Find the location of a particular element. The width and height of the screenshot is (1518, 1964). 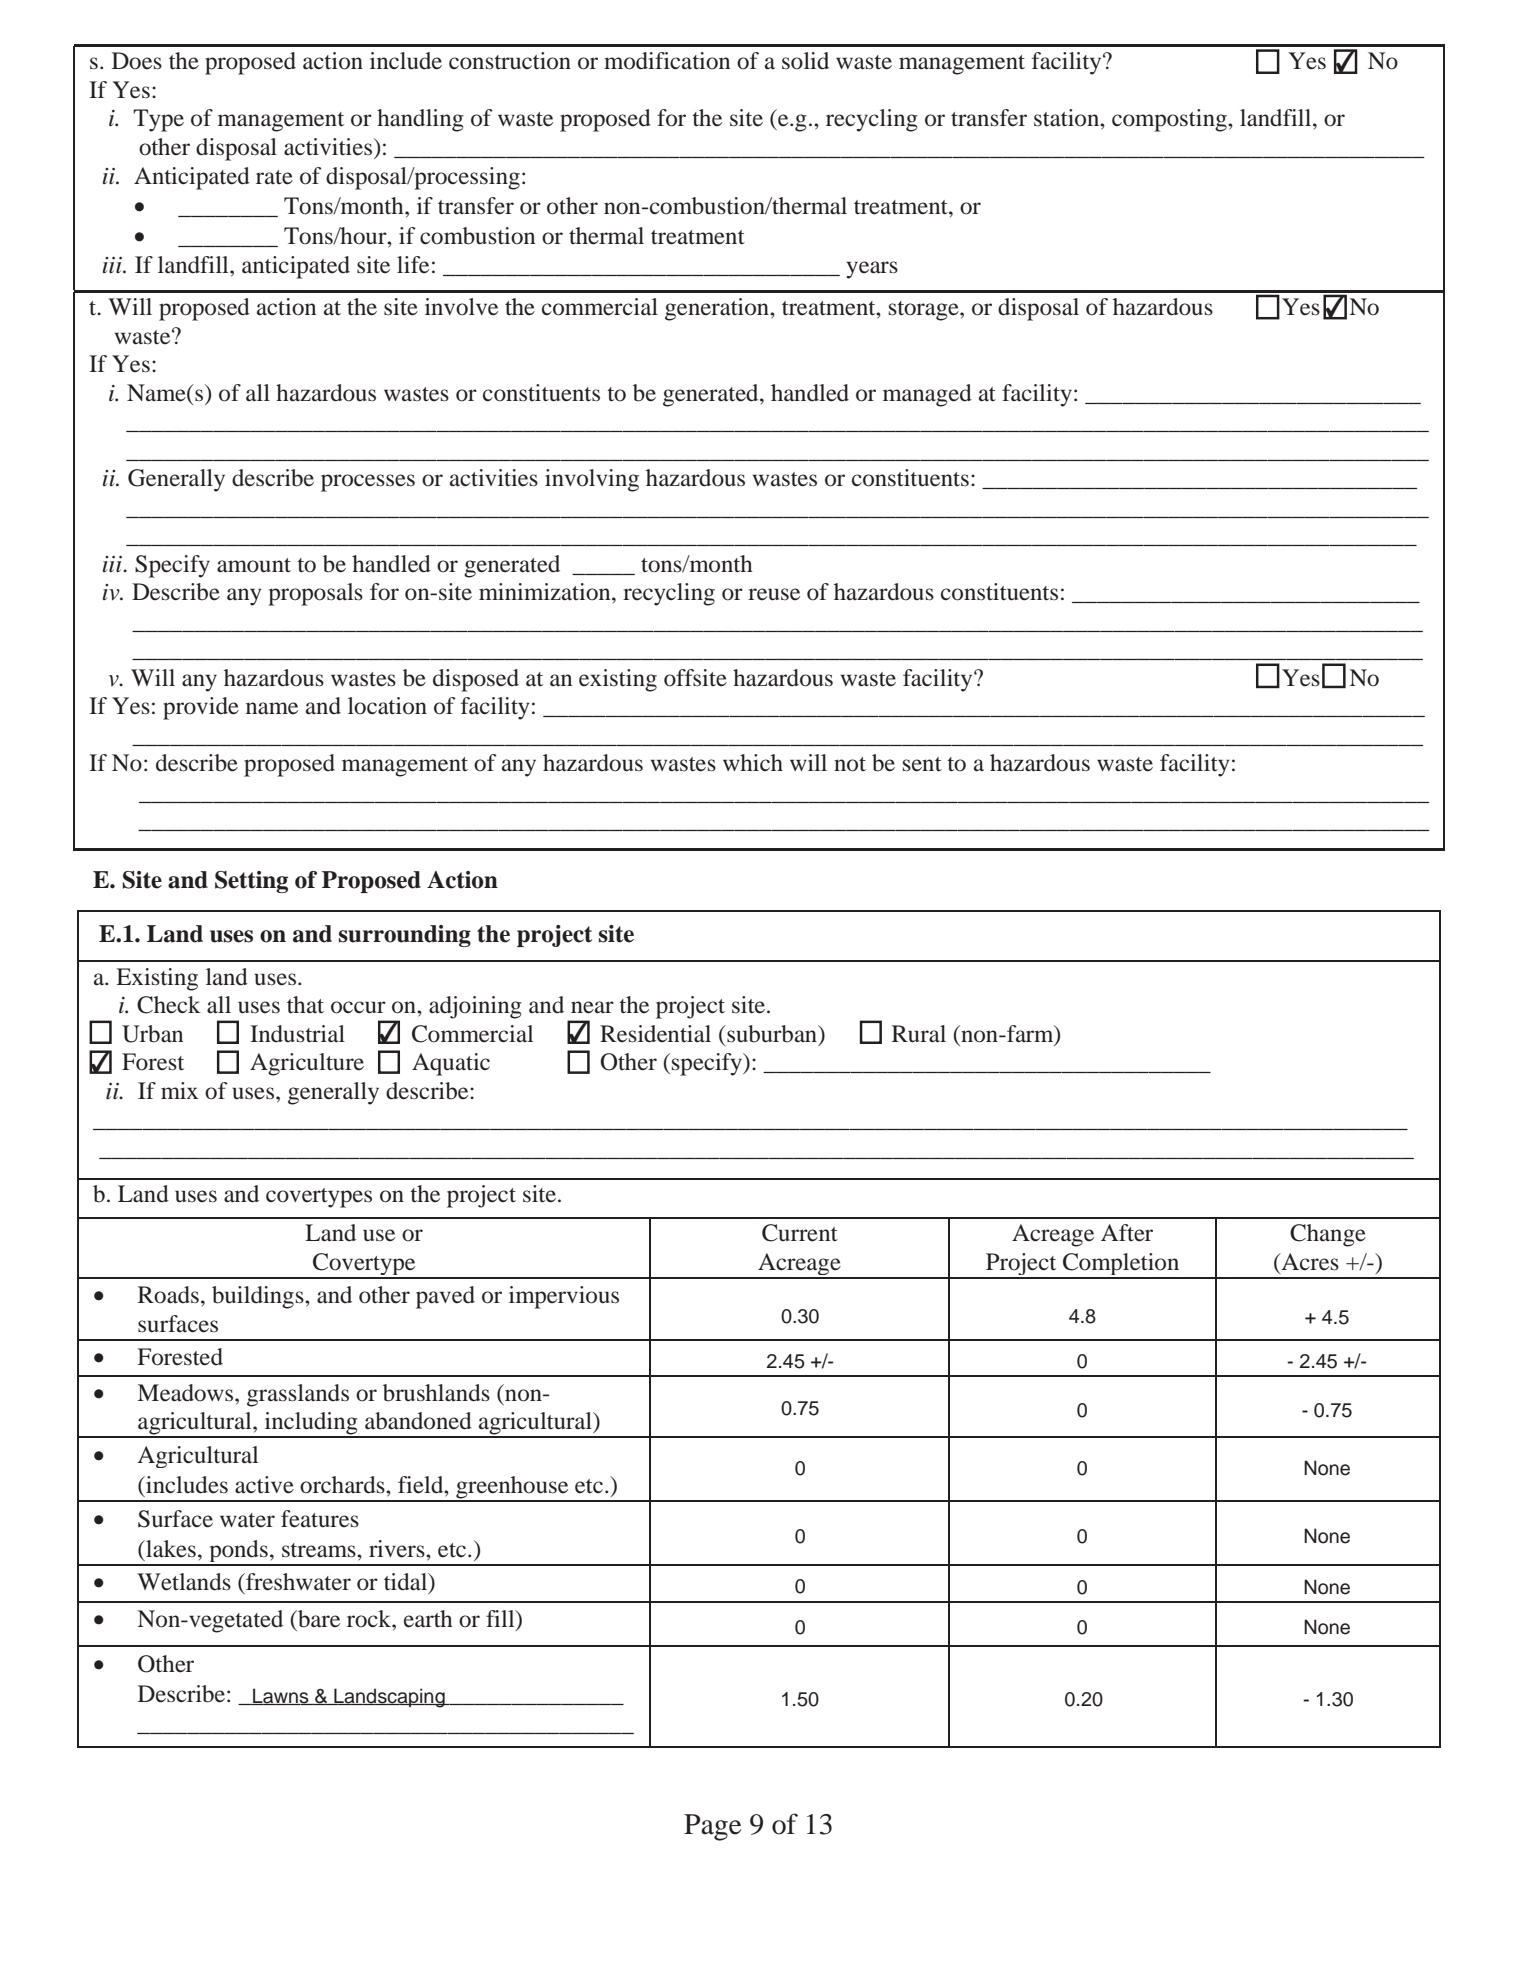

reuse is located at coordinates (774, 594).
